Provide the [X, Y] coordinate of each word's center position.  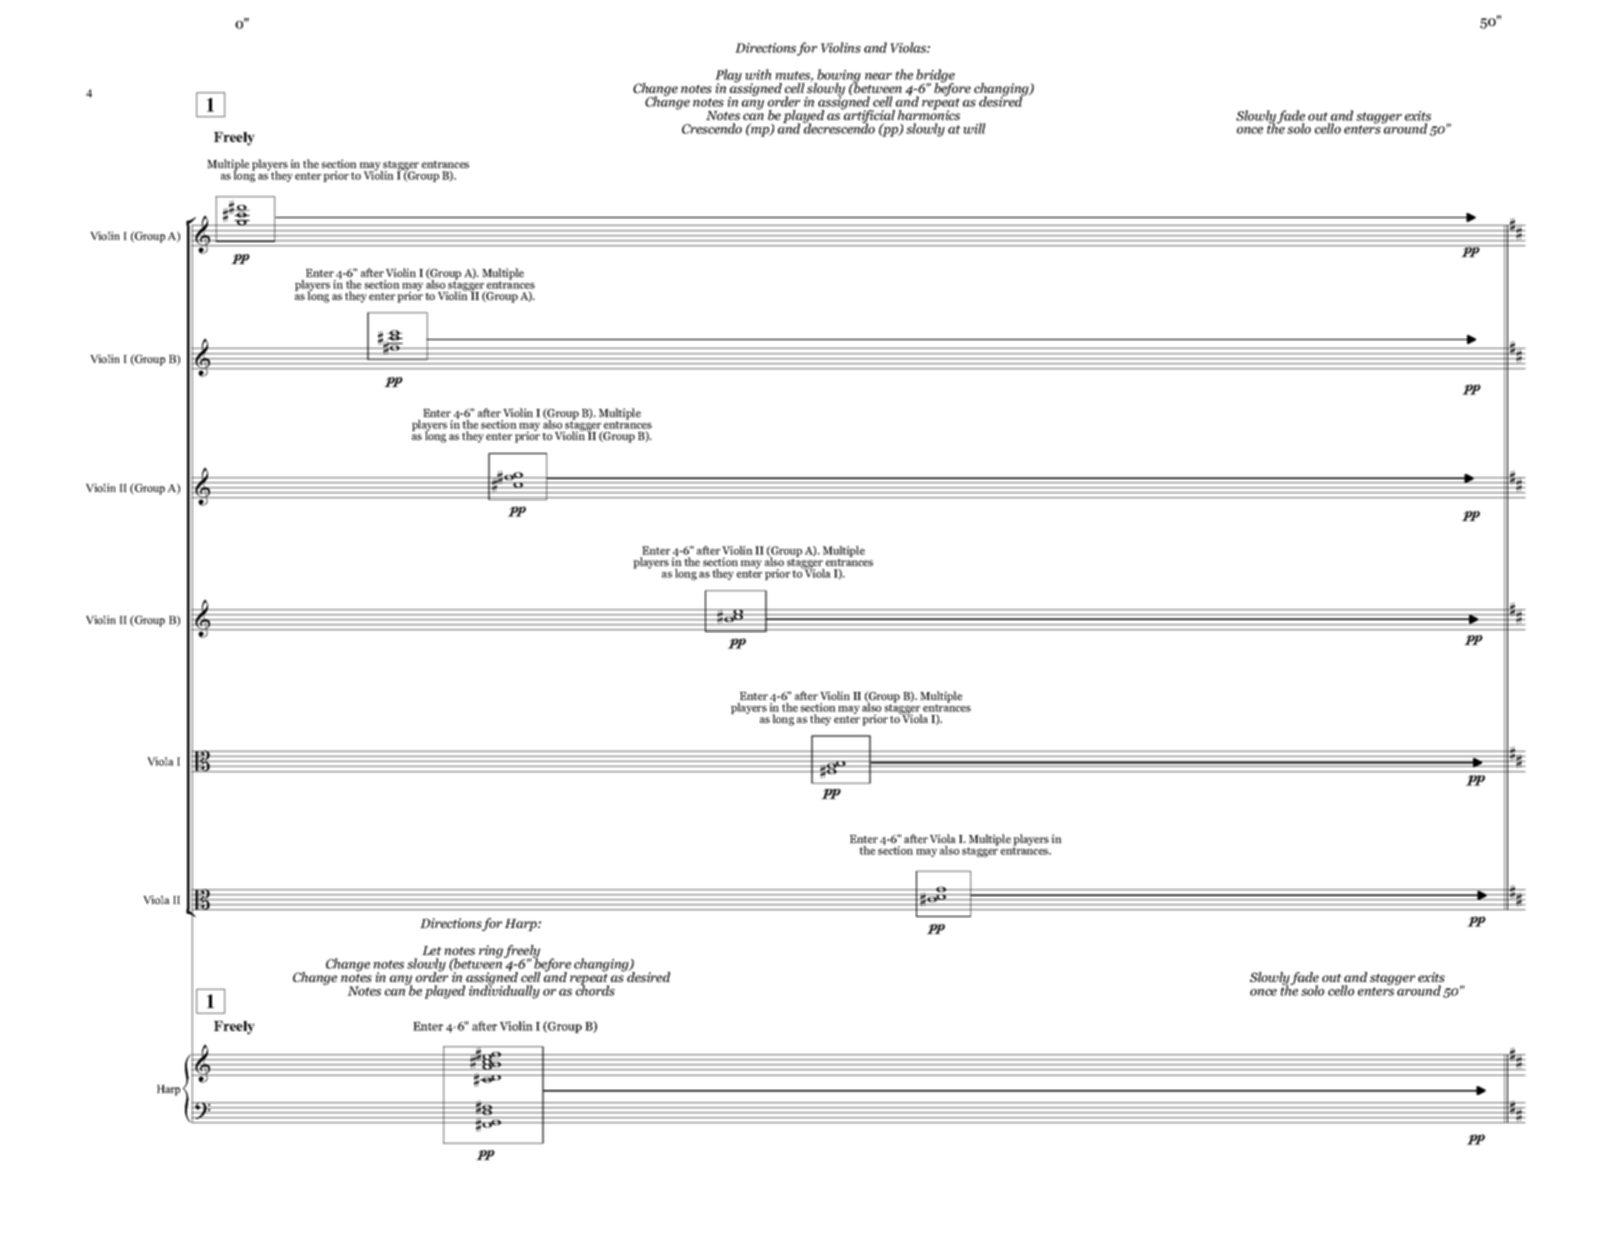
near [878, 76]
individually [504, 991]
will [974, 128]
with [758, 74]
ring [491, 951]
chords [595, 989]
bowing [838, 77]
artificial [868, 116]
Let [432, 950]
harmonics [929, 114]
